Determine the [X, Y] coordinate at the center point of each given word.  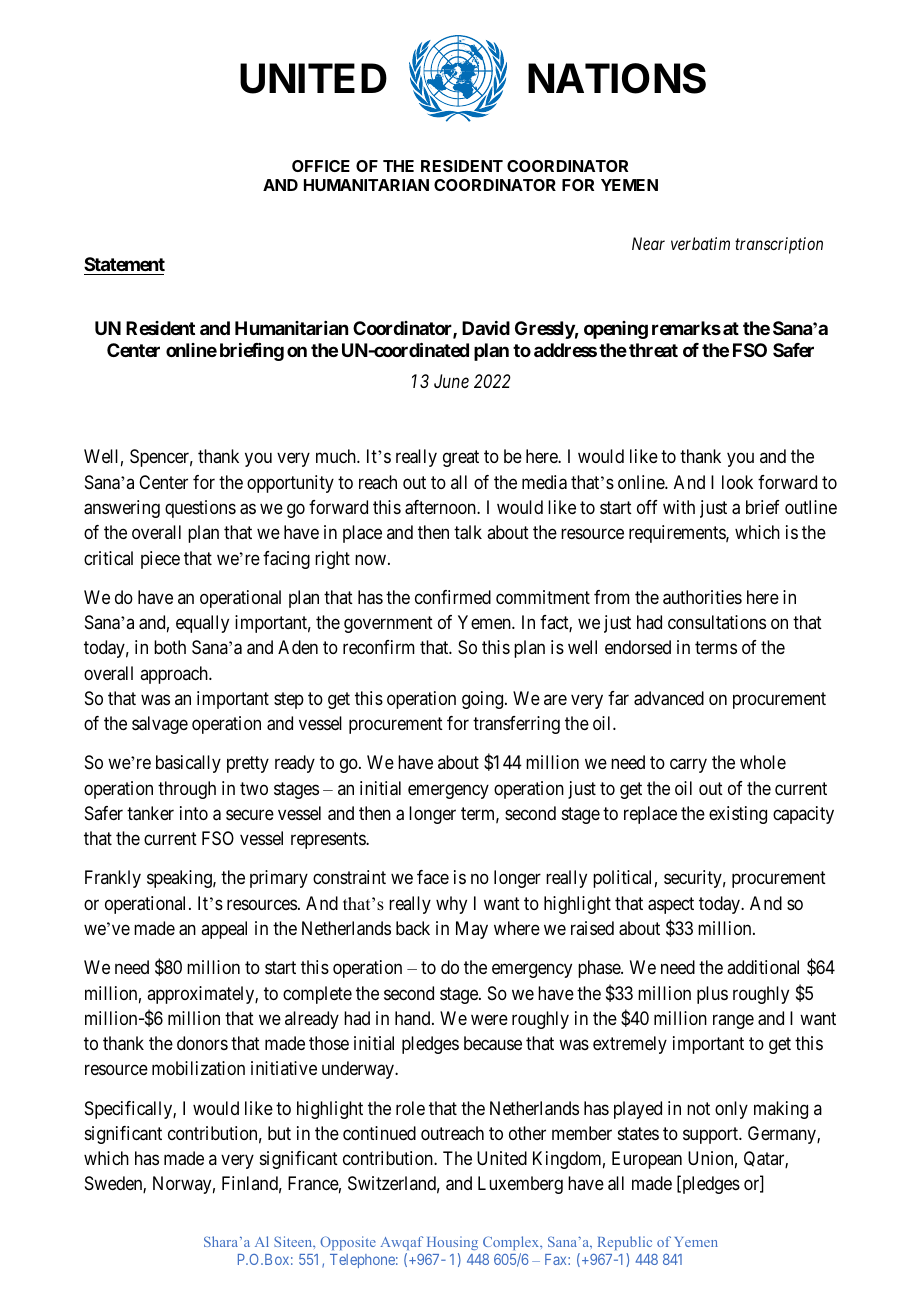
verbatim [700, 243]
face [433, 877]
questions [200, 509]
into [194, 813]
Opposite [348, 1243]
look [737, 482]
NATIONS [617, 78]
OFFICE [321, 166]
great [461, 459]
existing [738, 815]
